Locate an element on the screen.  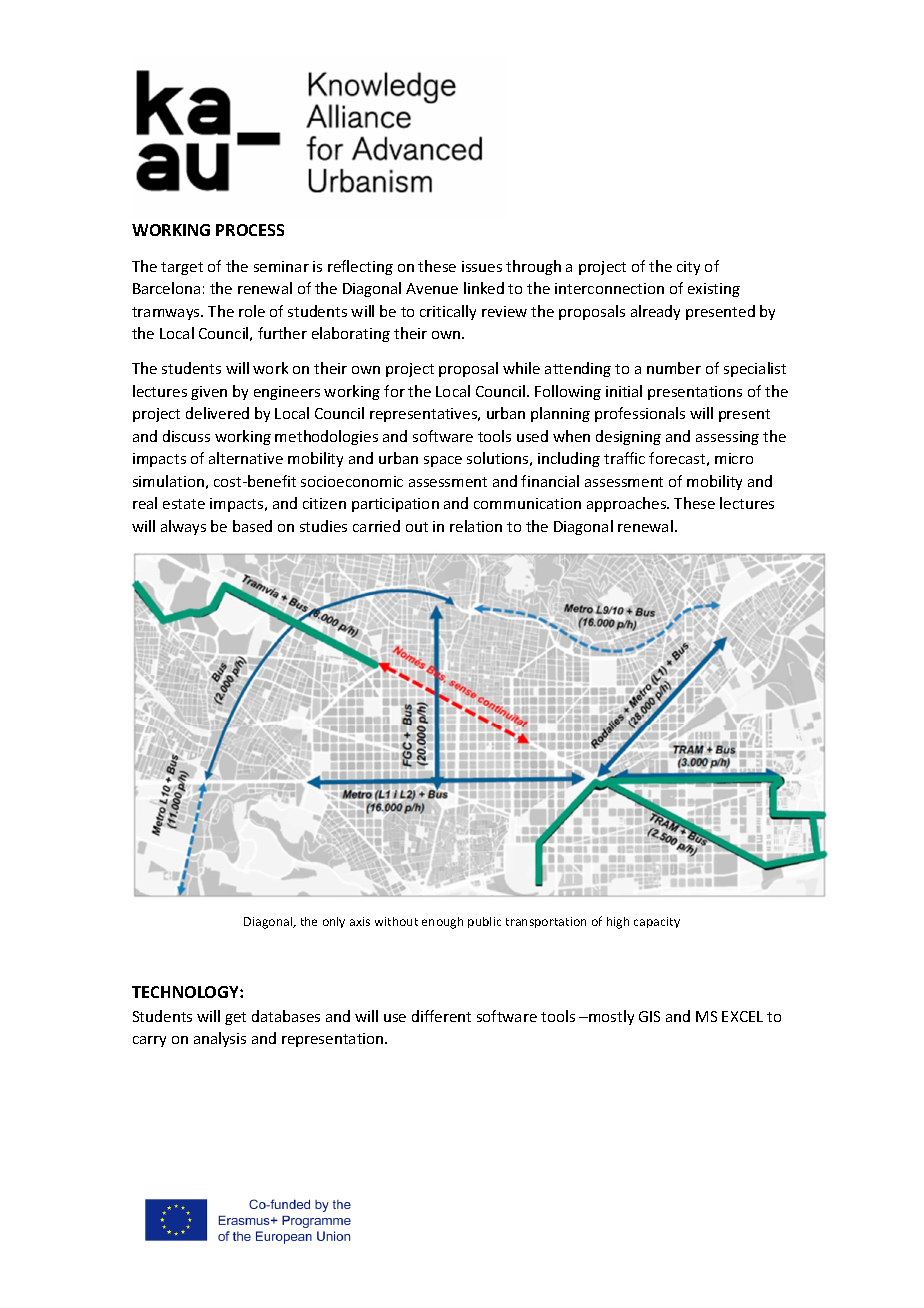
assessing is located at coordinates (727, 438).
